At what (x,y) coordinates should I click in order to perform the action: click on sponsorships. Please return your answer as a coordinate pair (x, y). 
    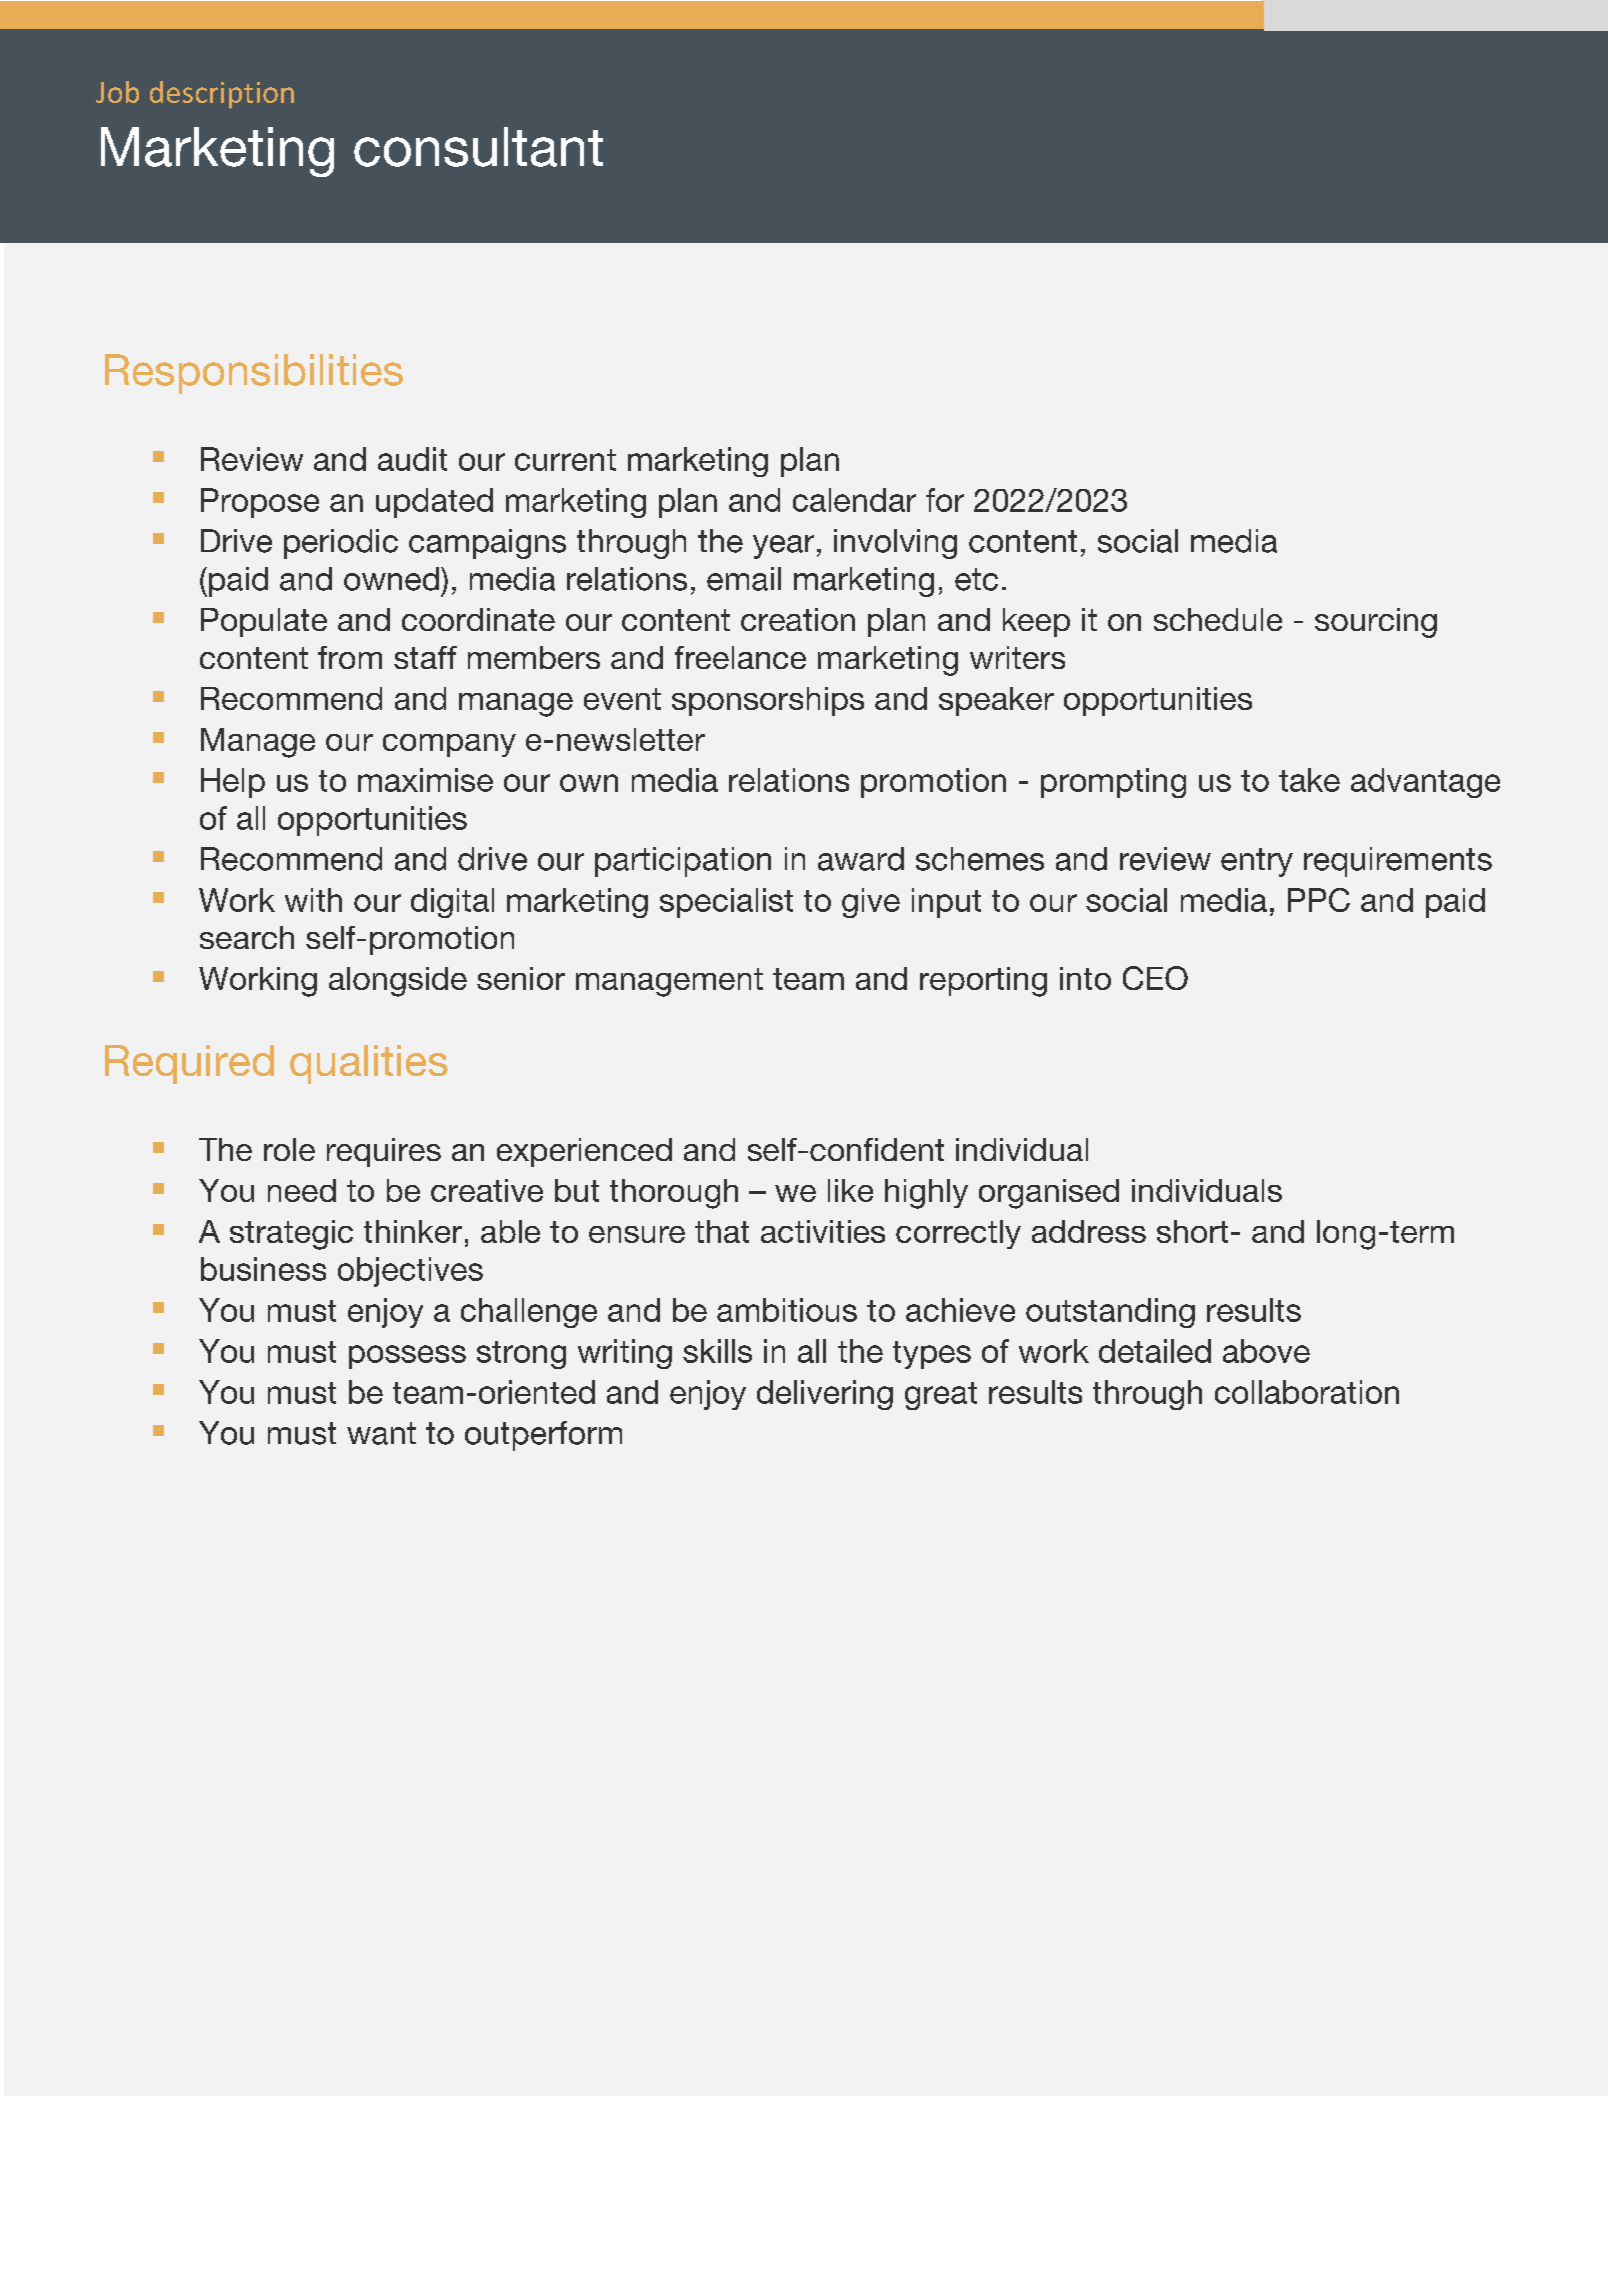
    Looking at the image, I should click on (768, 701).
